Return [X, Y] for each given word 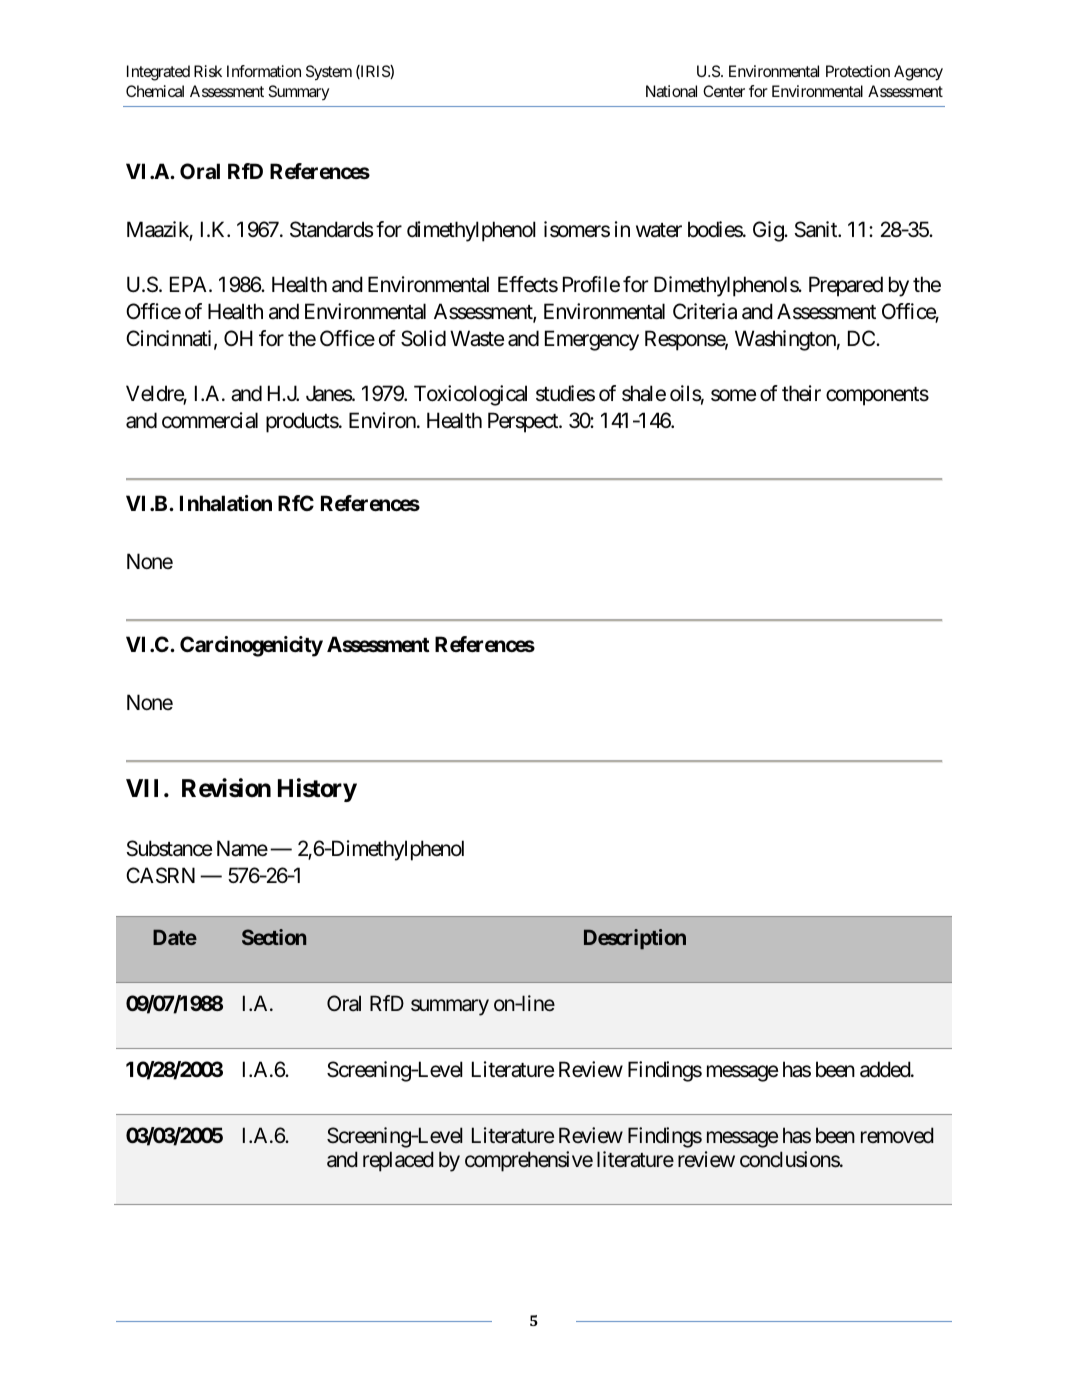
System [329, 73]
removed [897, 1135]
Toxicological [470, 395]
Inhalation [226, 503]
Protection [858, 71]
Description [635, 939]
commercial [210, 420]
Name [242, 848]
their [801, 393]
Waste [477, 338]
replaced [398, 1161]
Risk [208, 71]
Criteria [705, 311]
